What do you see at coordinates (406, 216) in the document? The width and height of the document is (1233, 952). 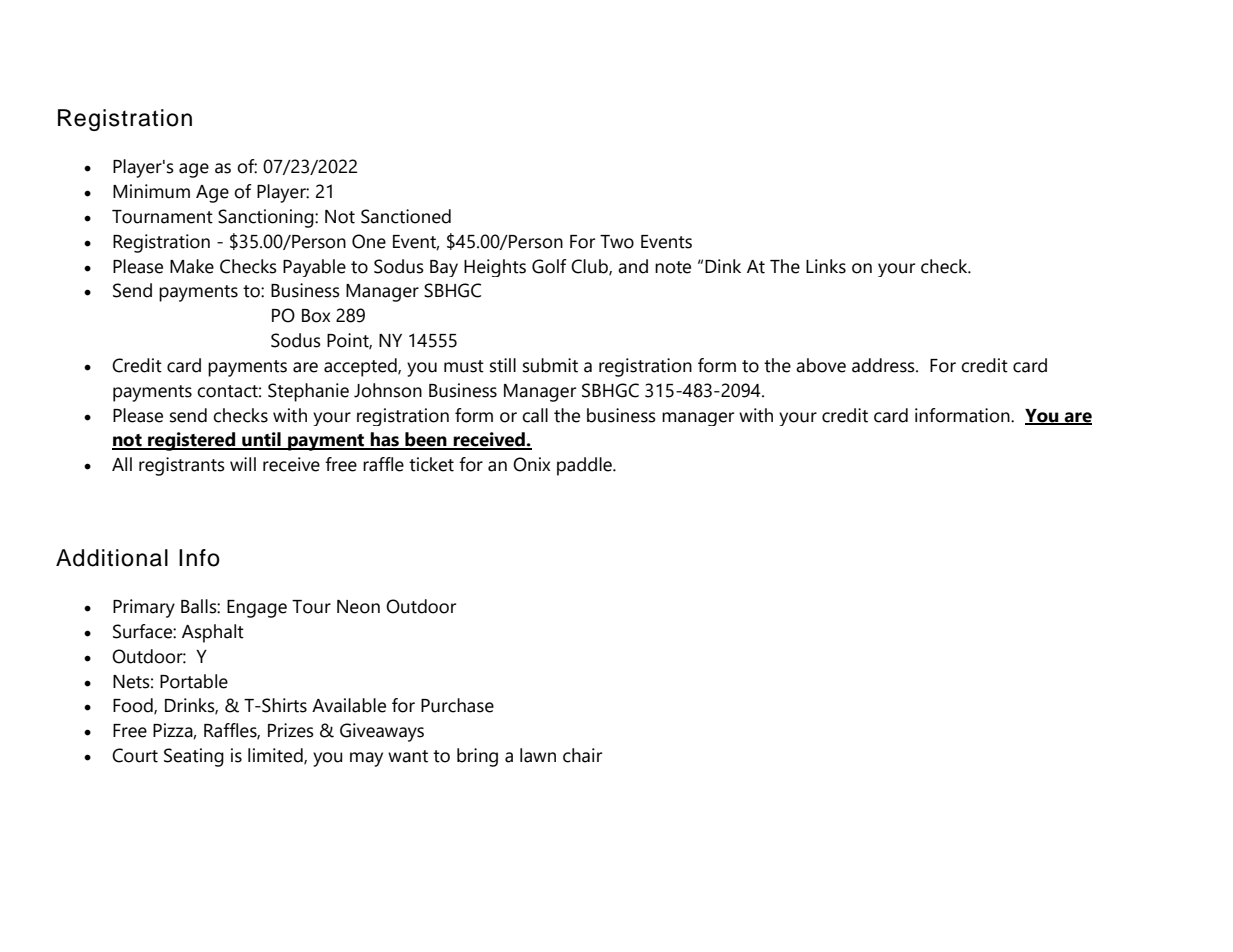 I see `Sanctioned` at bounding box center [406, 216].
